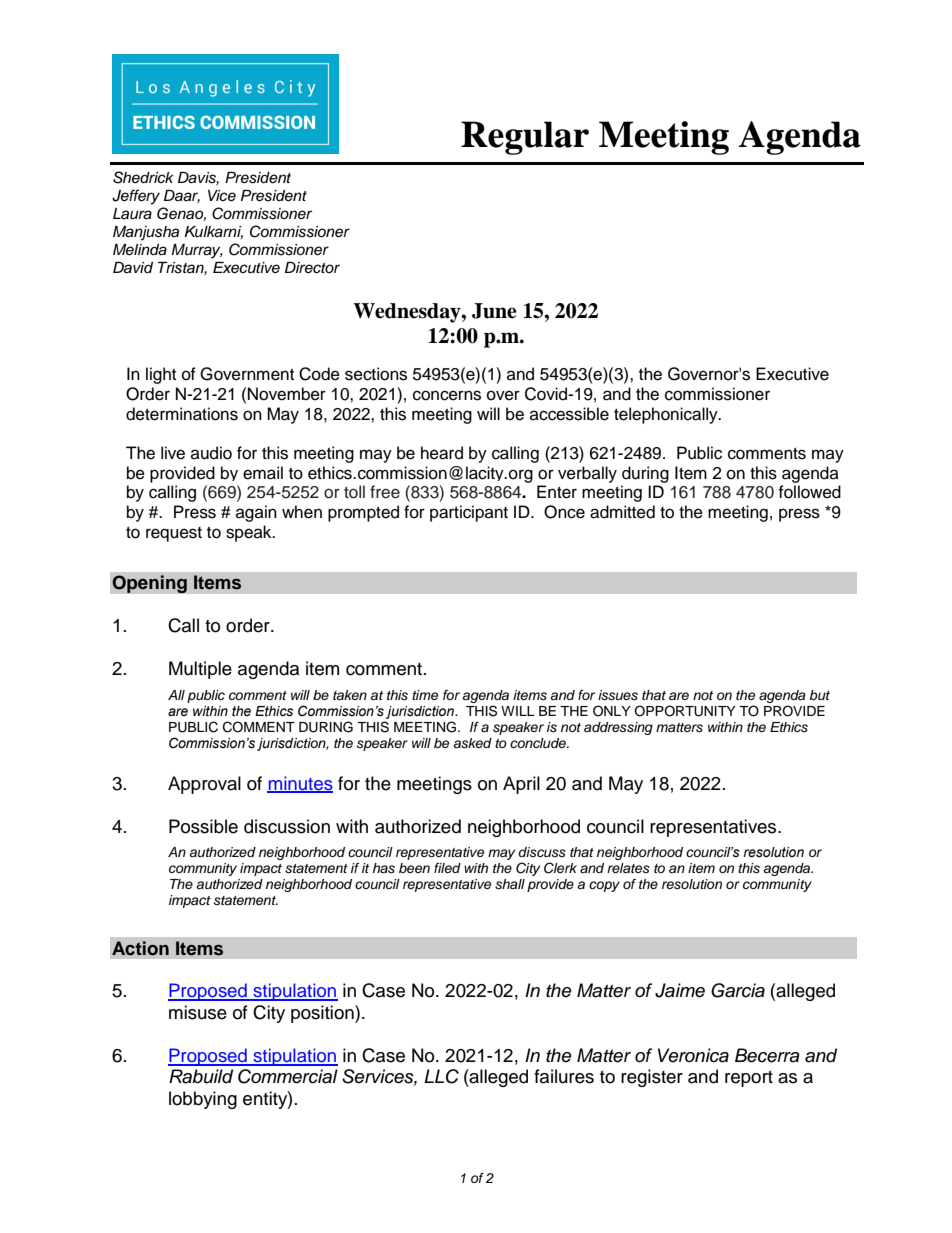  Describe the element at coordinates (182, 196) in the document. I see `Daar` at that location.
